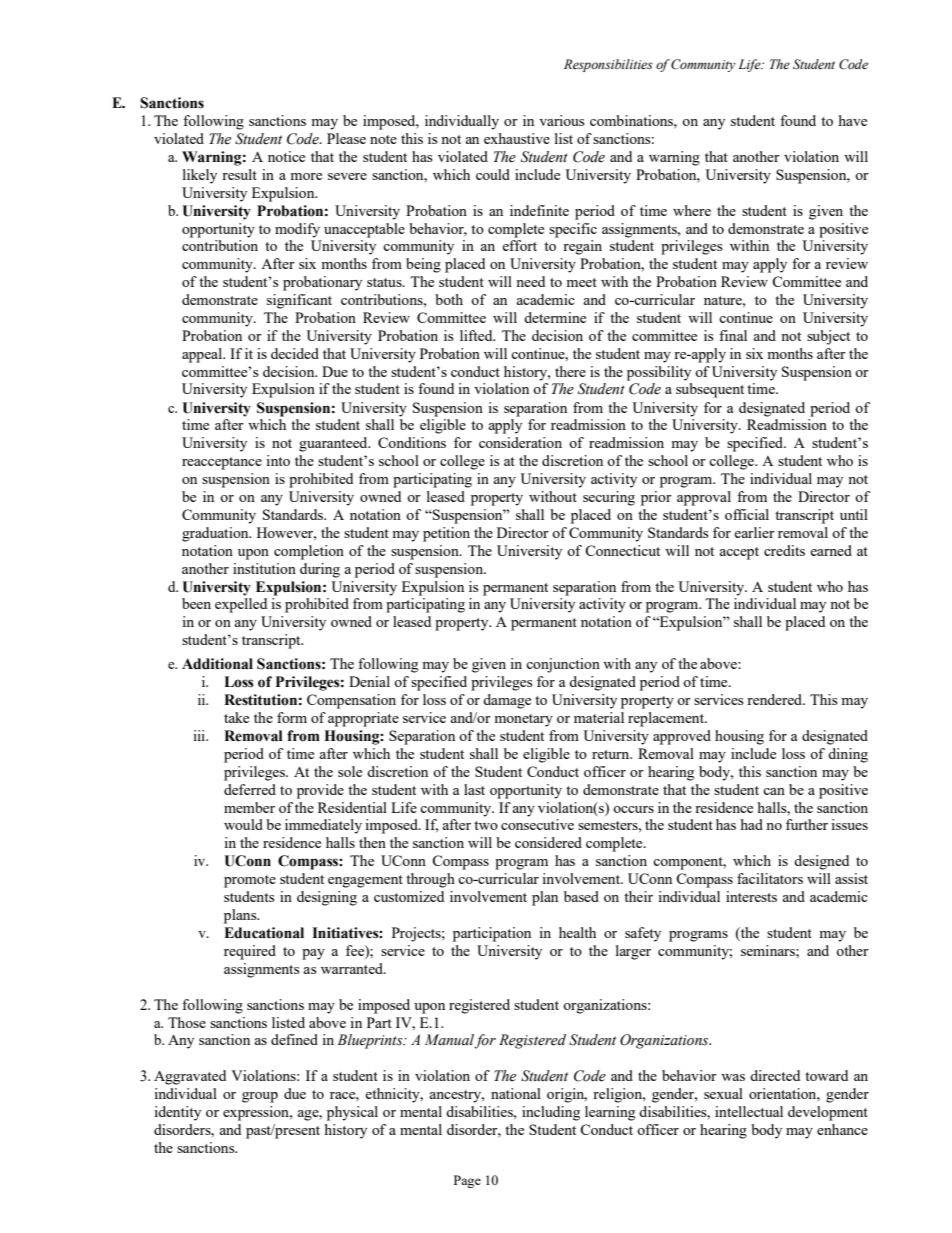  What do you see at coordinates (260, 1097) in the document?
I see `group` at bounding box center [260, 1097].
